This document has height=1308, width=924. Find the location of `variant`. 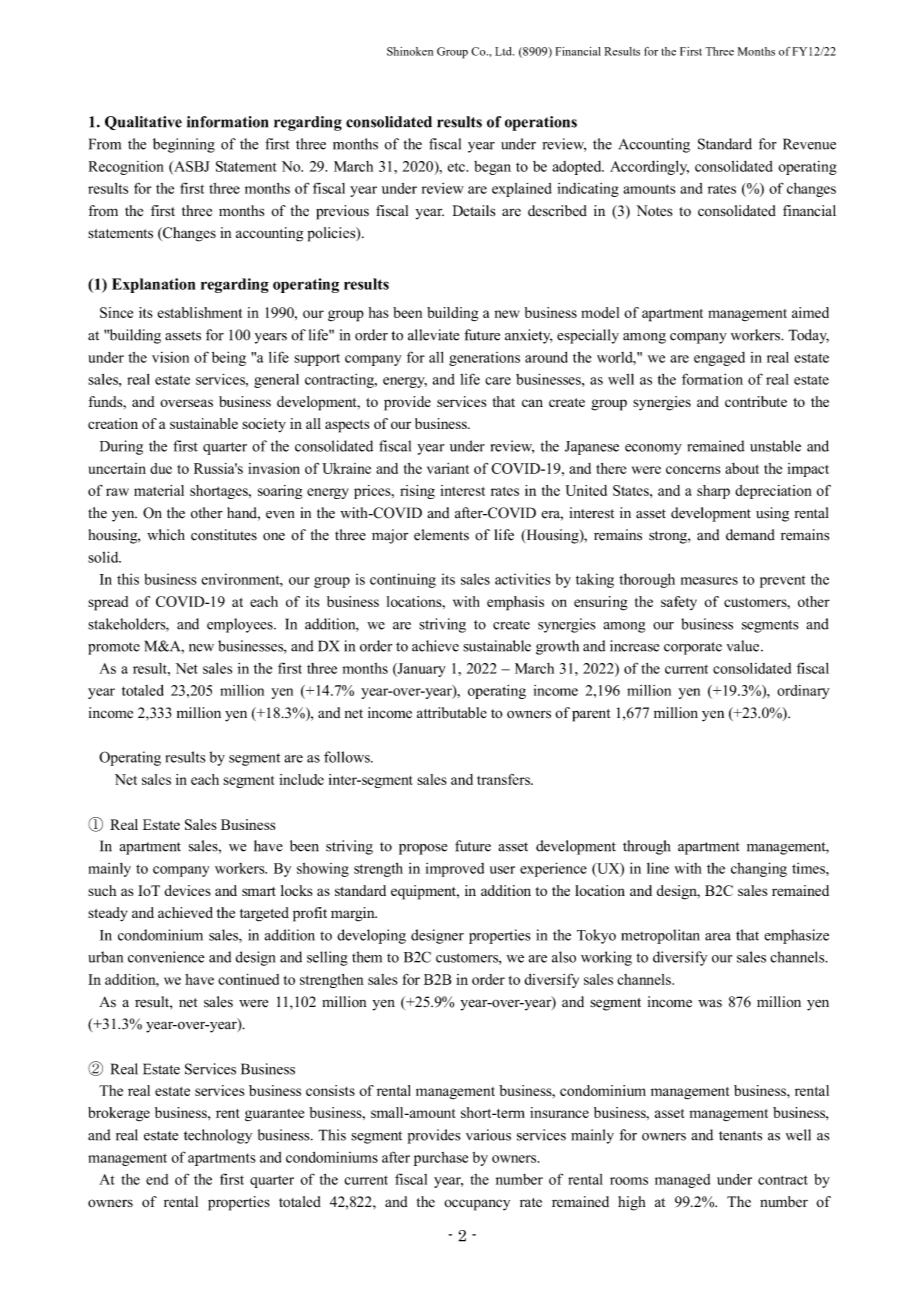

variant is located at coordinates (448, 468).
